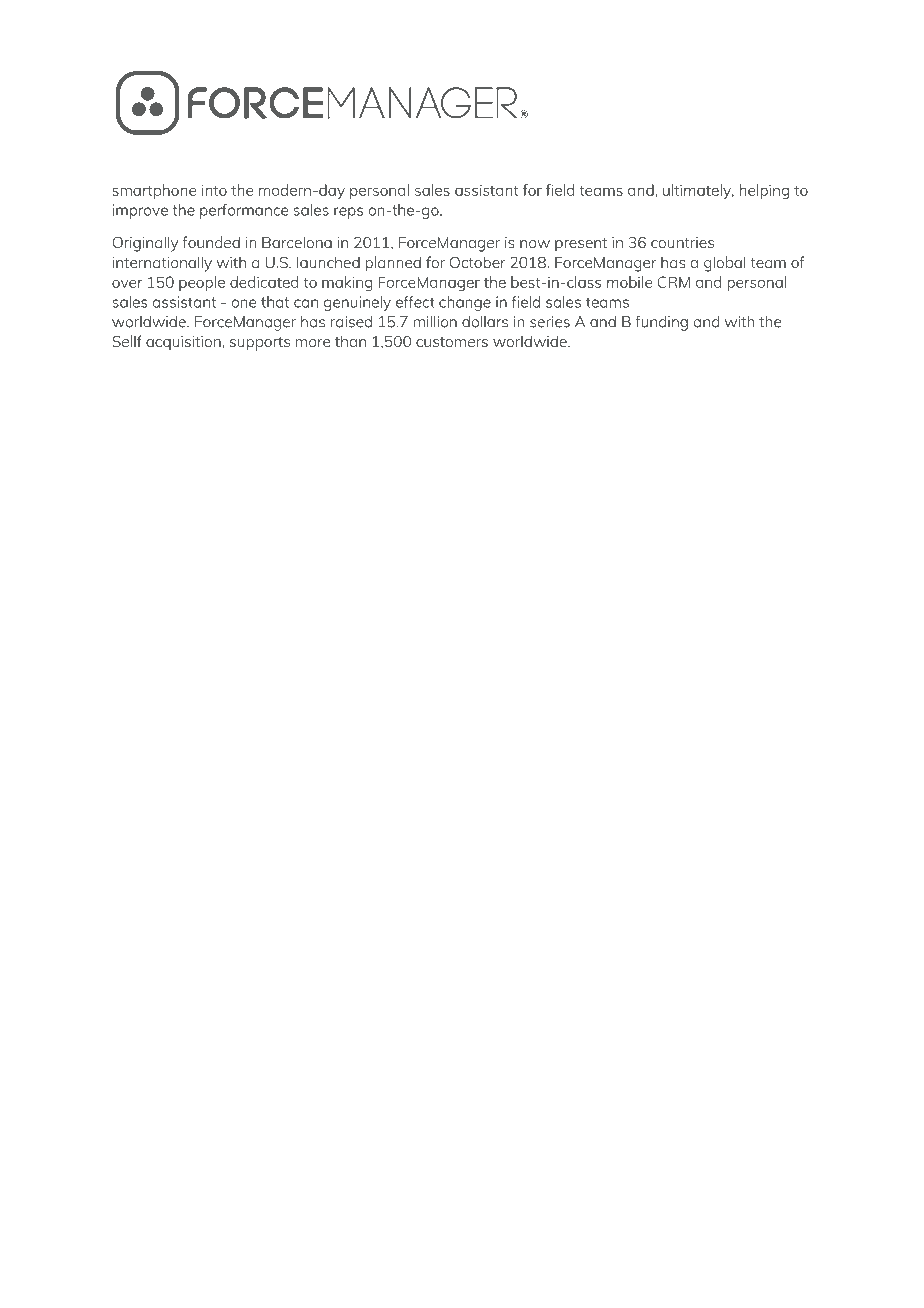 The height and width of the document is (1308, 924). What do you see at coordinates (452, 342) in the document?
I see `customers` at bounding box center [452, 342].
